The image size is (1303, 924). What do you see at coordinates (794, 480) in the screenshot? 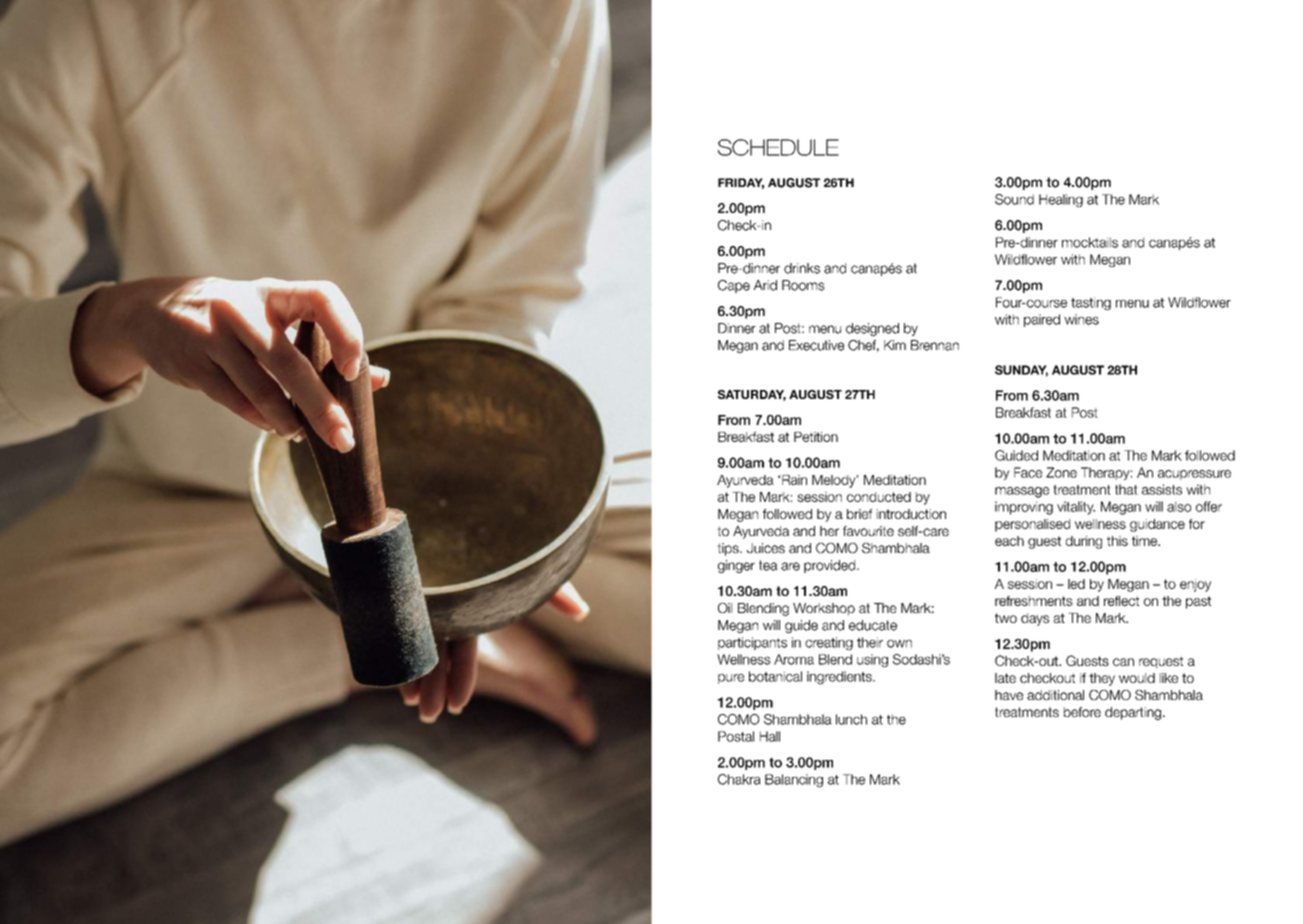
I see `Rain` at bounding box center [794, 480].
